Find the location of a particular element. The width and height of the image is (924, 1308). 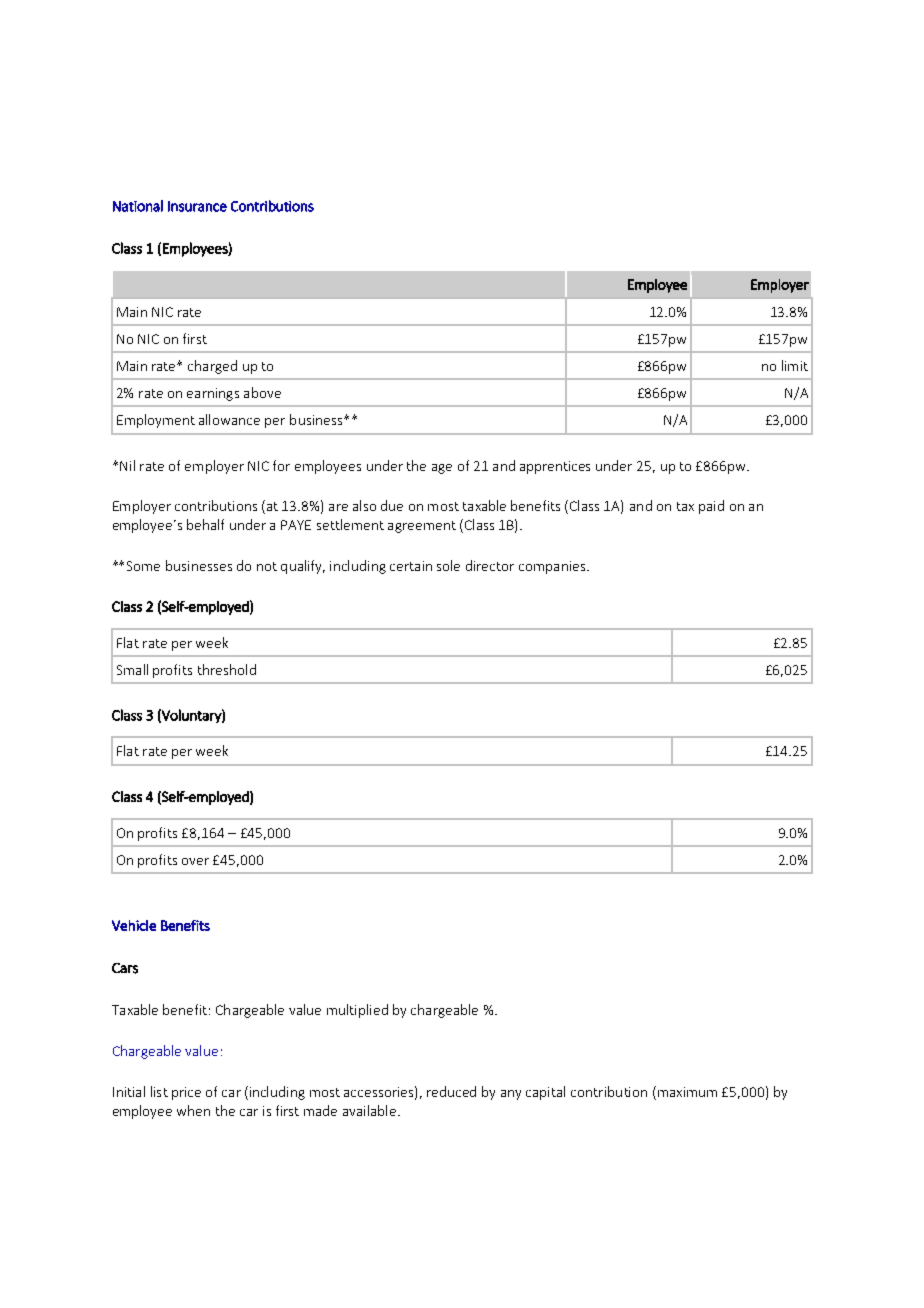

threshold is located at coordinates (227, 669).
